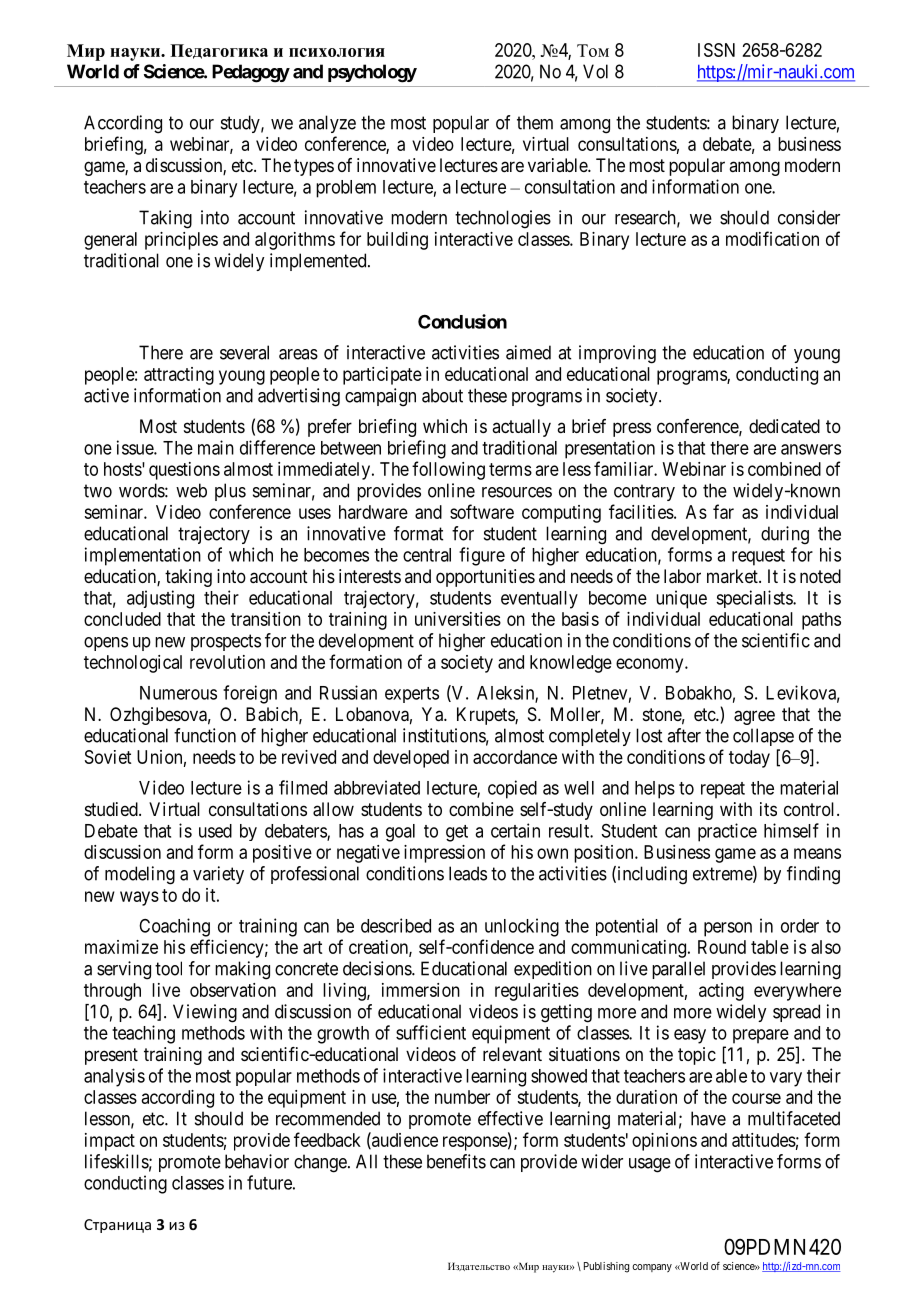 This screenshot has width=924, height=1307. Describe the element at coordinates (458, 619) in the screenshot. I see `universities` at that location.
